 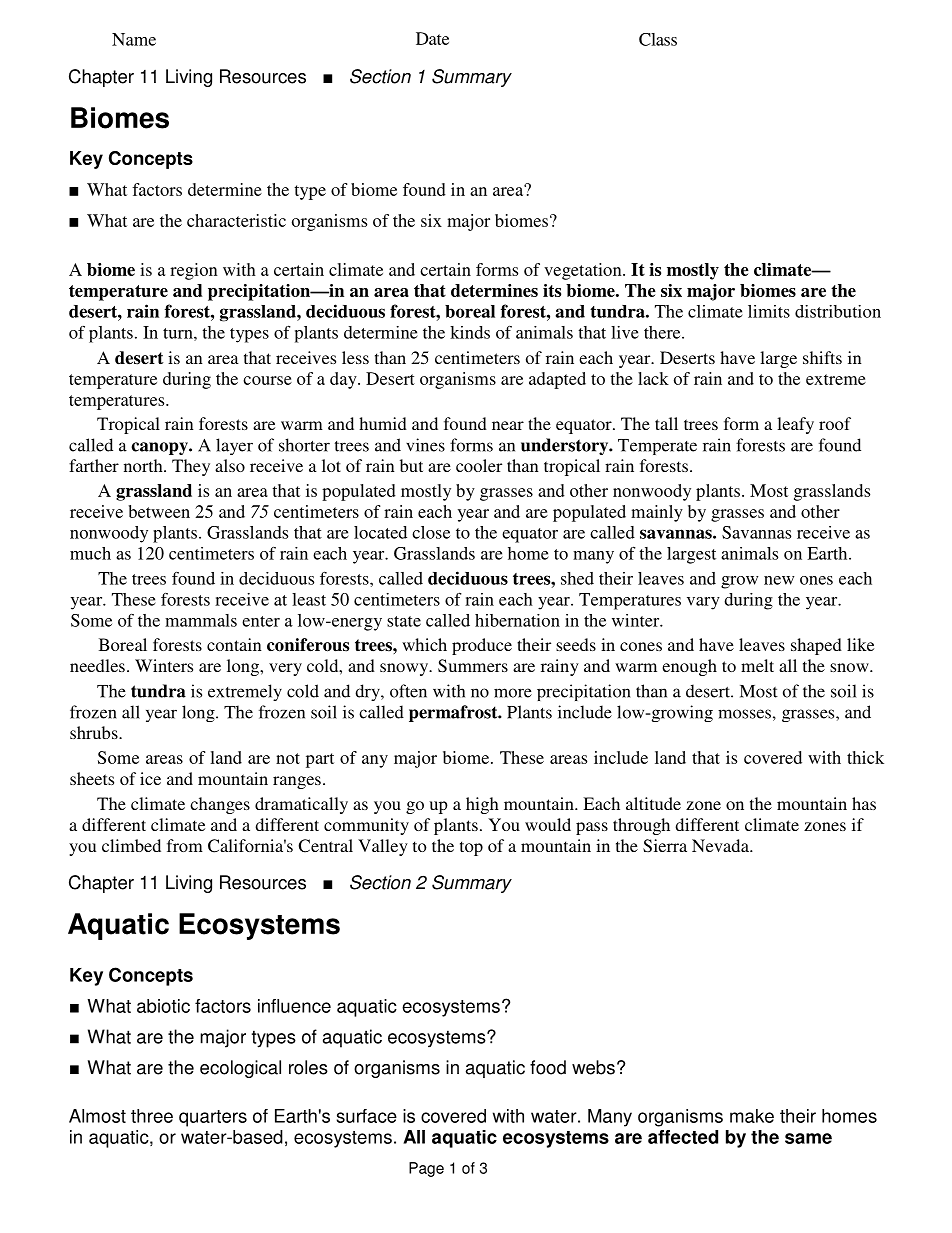 I want to click on region, so click(x=194, y=271).
